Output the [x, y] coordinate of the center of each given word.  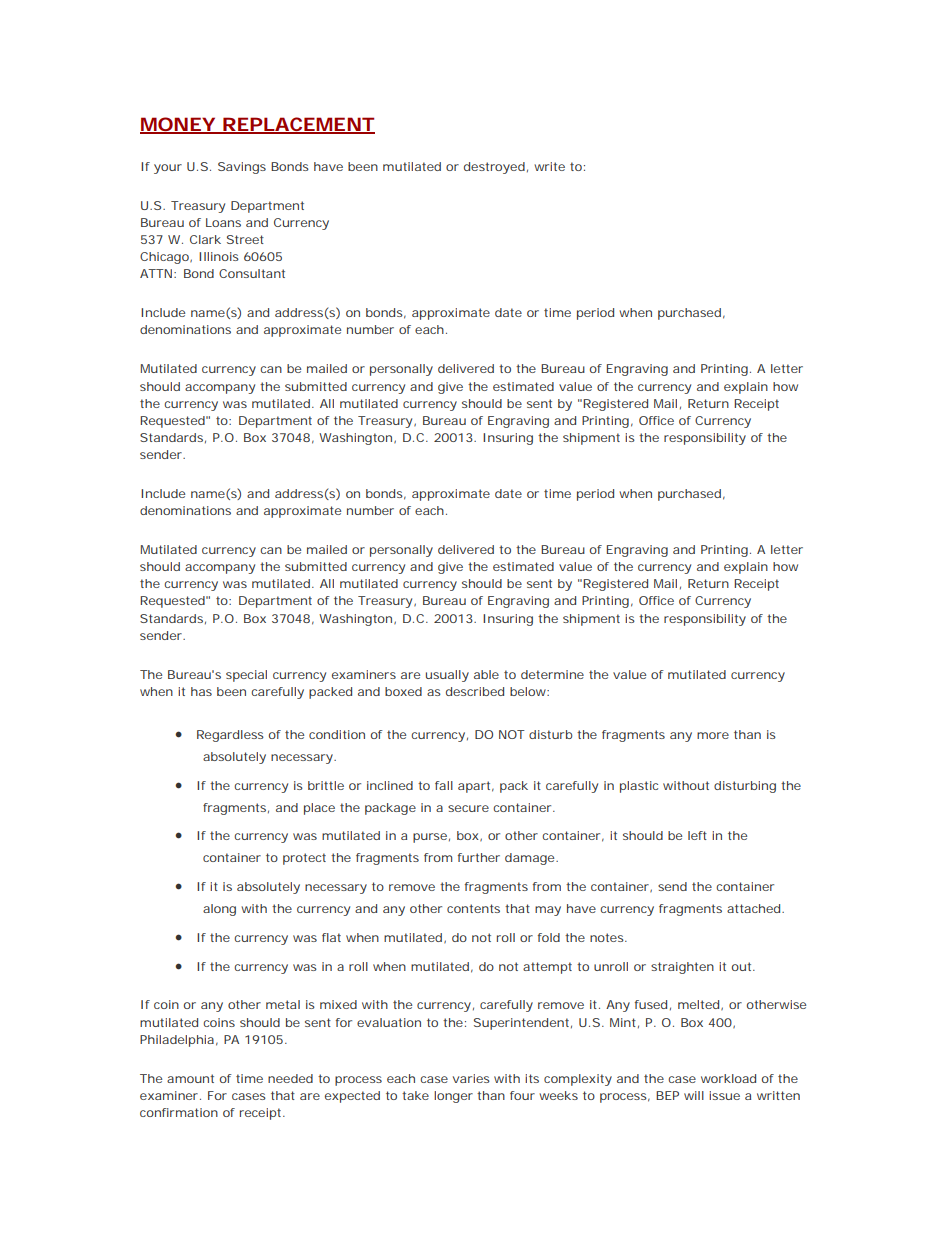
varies [471, 1078]
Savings [242, 168]
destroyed [496, 168]
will [694, 1095]
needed [290, 1078]
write [549, 166]
